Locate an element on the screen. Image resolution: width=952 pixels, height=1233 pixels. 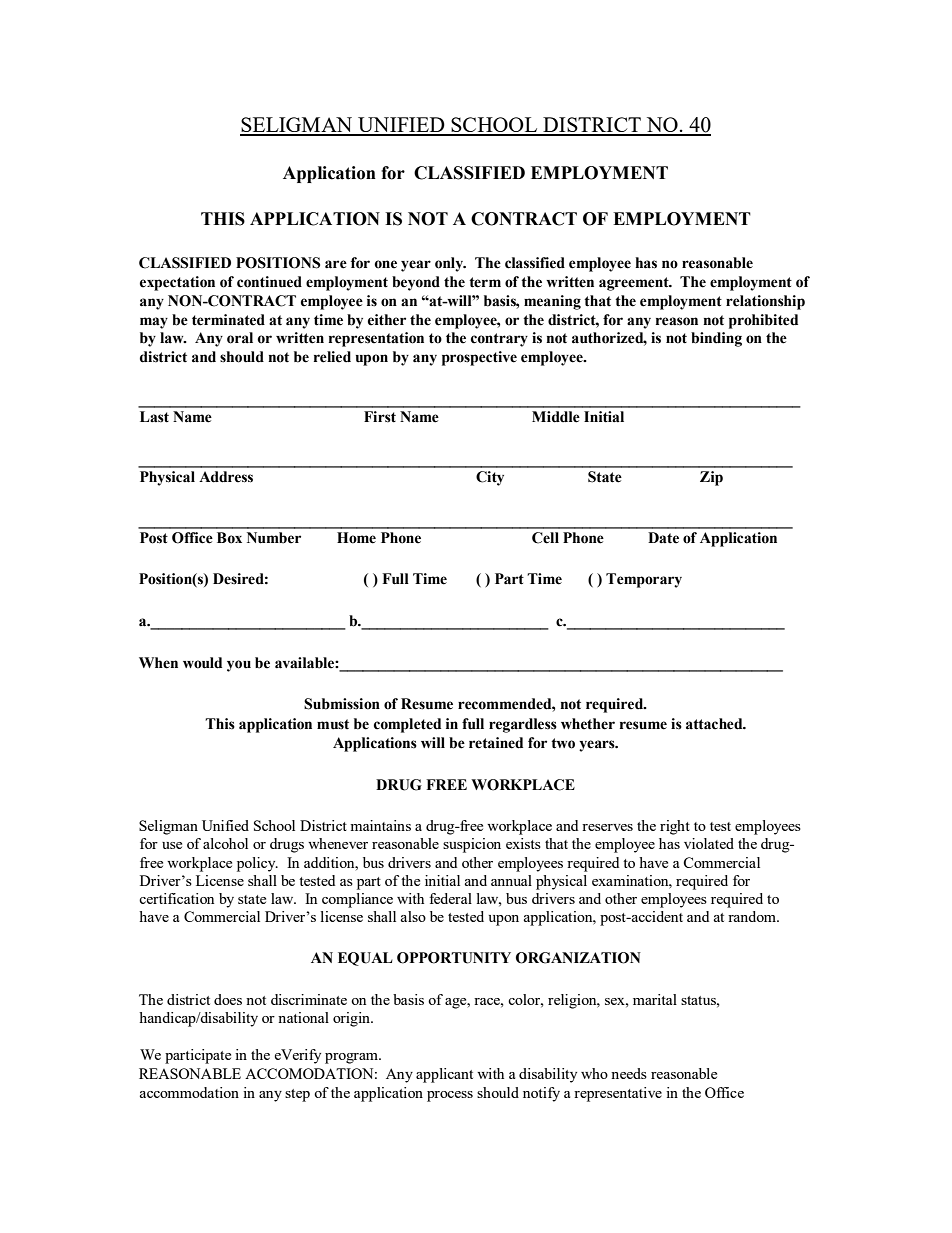
you is located at coordinates (239, 666).
